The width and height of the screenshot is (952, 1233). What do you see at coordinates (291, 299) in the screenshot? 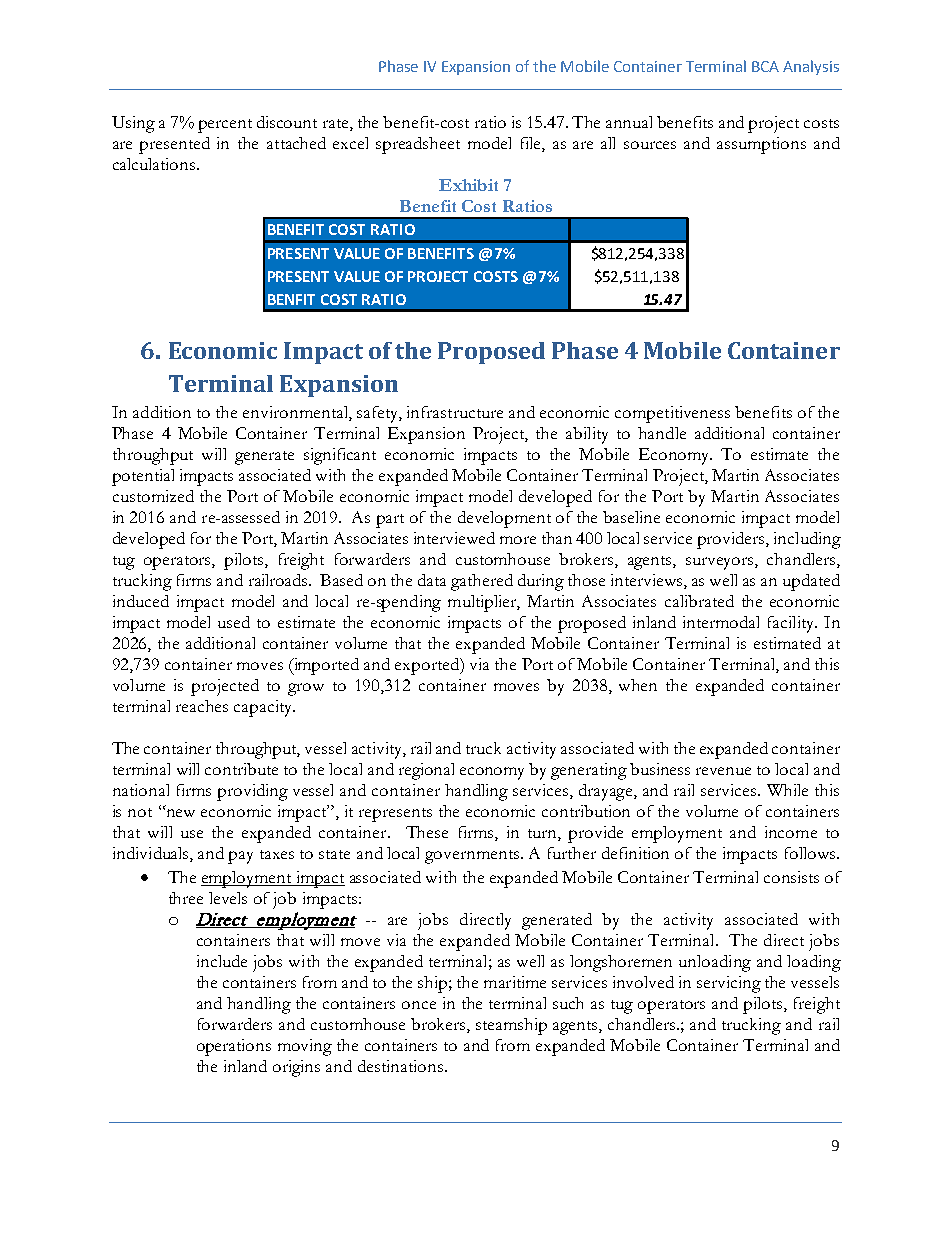
I see `BENFIT` at bounding box center [291, 299].
